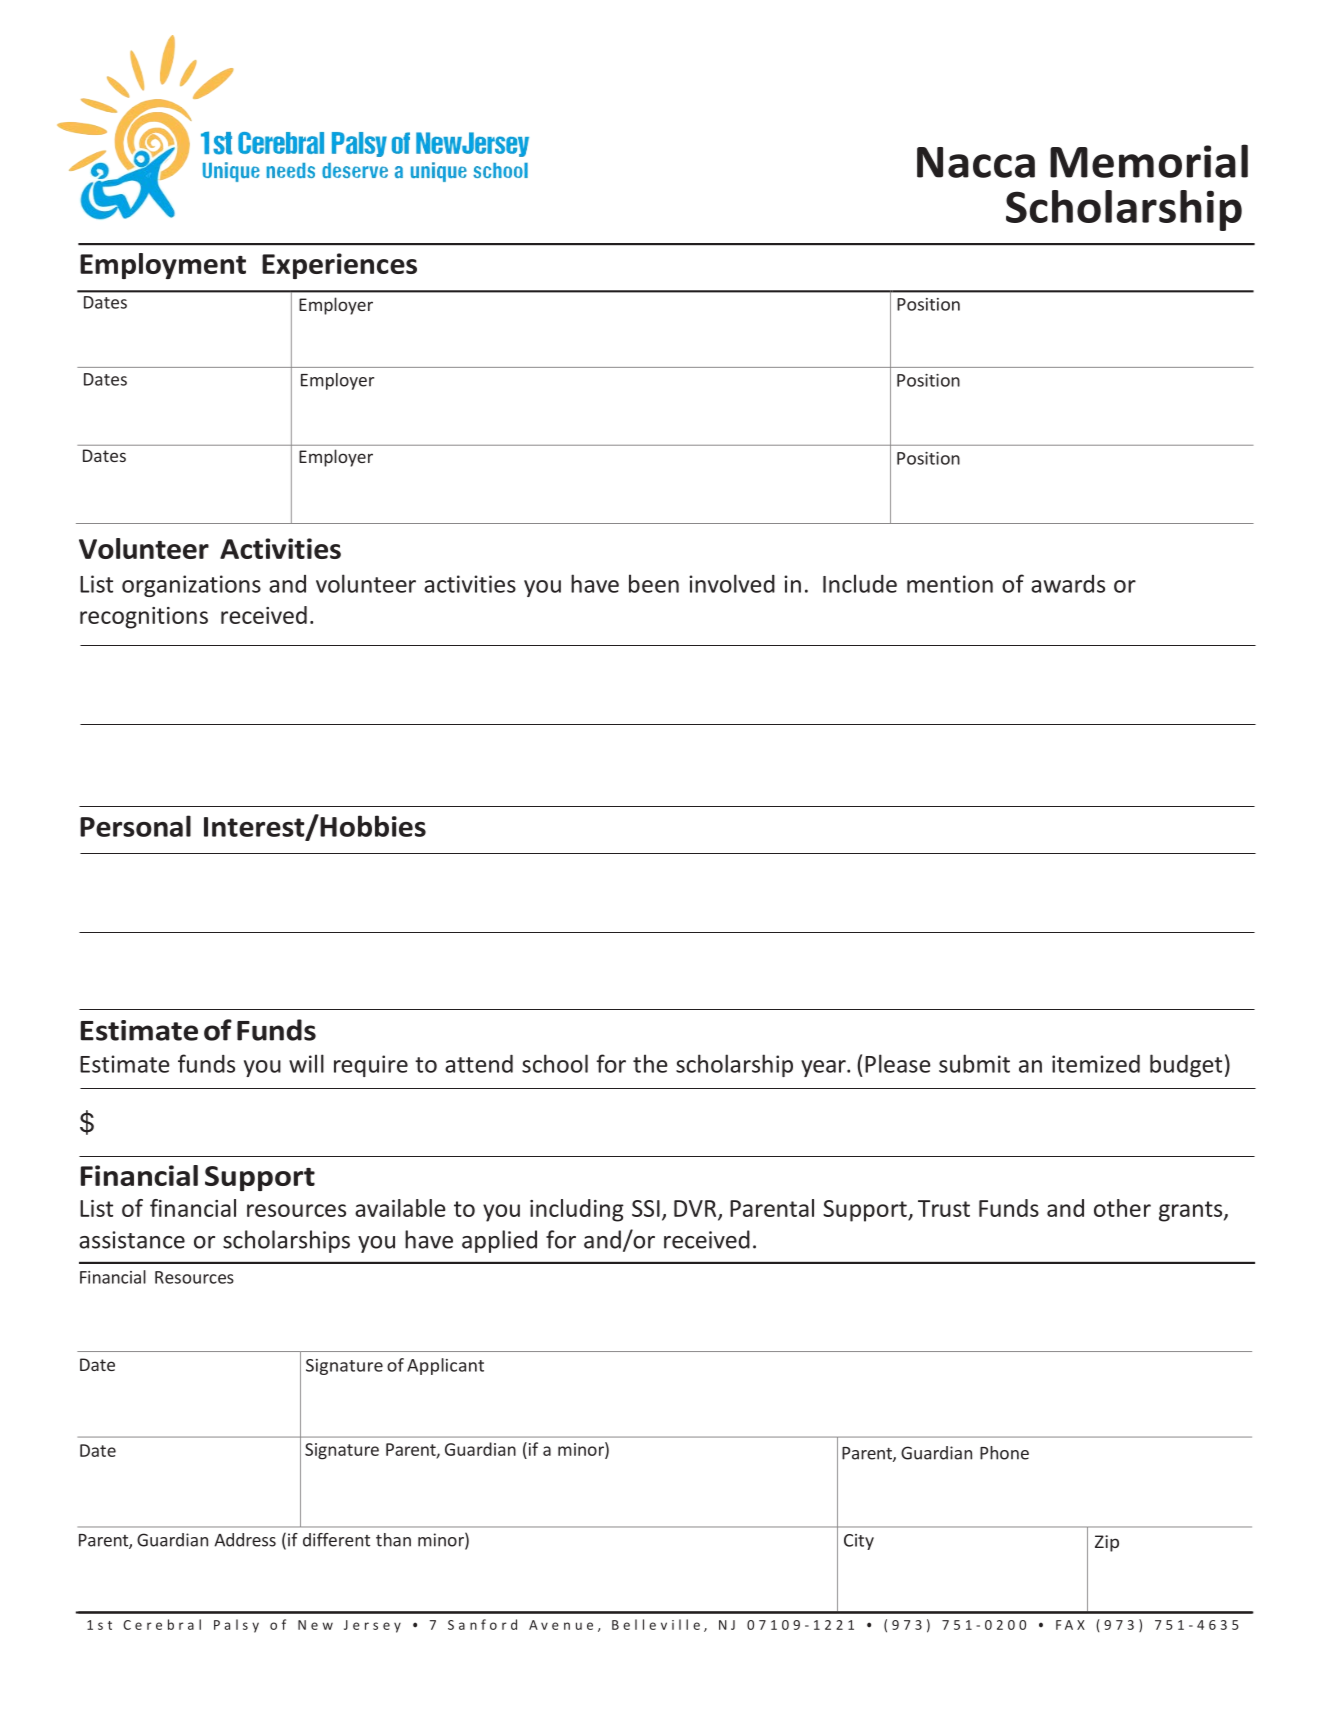 Image resolution: width=1333 pixels, height=1726 pixels. I want to click on itemized, so click(1096, 1064).
